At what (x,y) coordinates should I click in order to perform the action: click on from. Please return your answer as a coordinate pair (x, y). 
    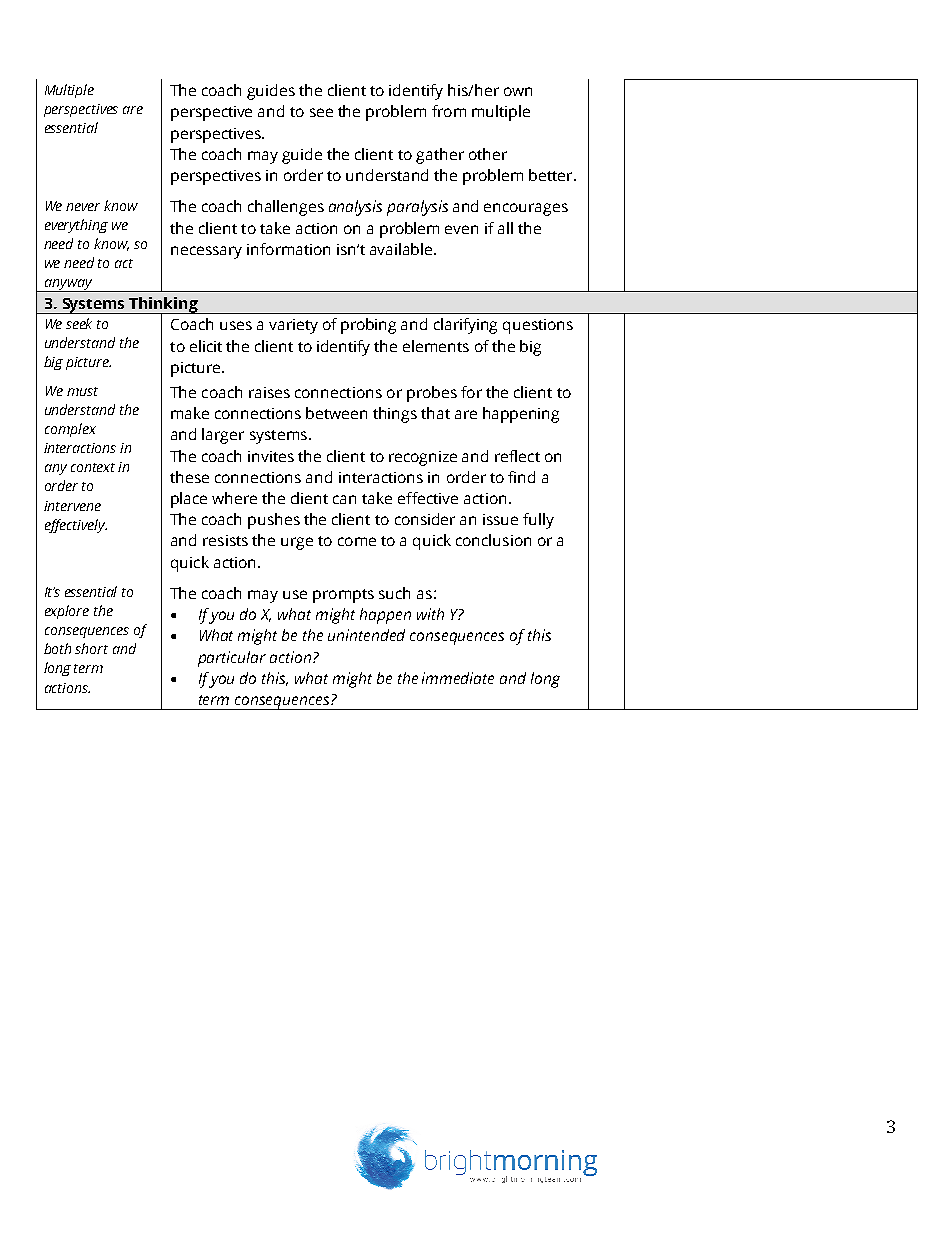
    Looking at the image, I should click on (449, 111).
